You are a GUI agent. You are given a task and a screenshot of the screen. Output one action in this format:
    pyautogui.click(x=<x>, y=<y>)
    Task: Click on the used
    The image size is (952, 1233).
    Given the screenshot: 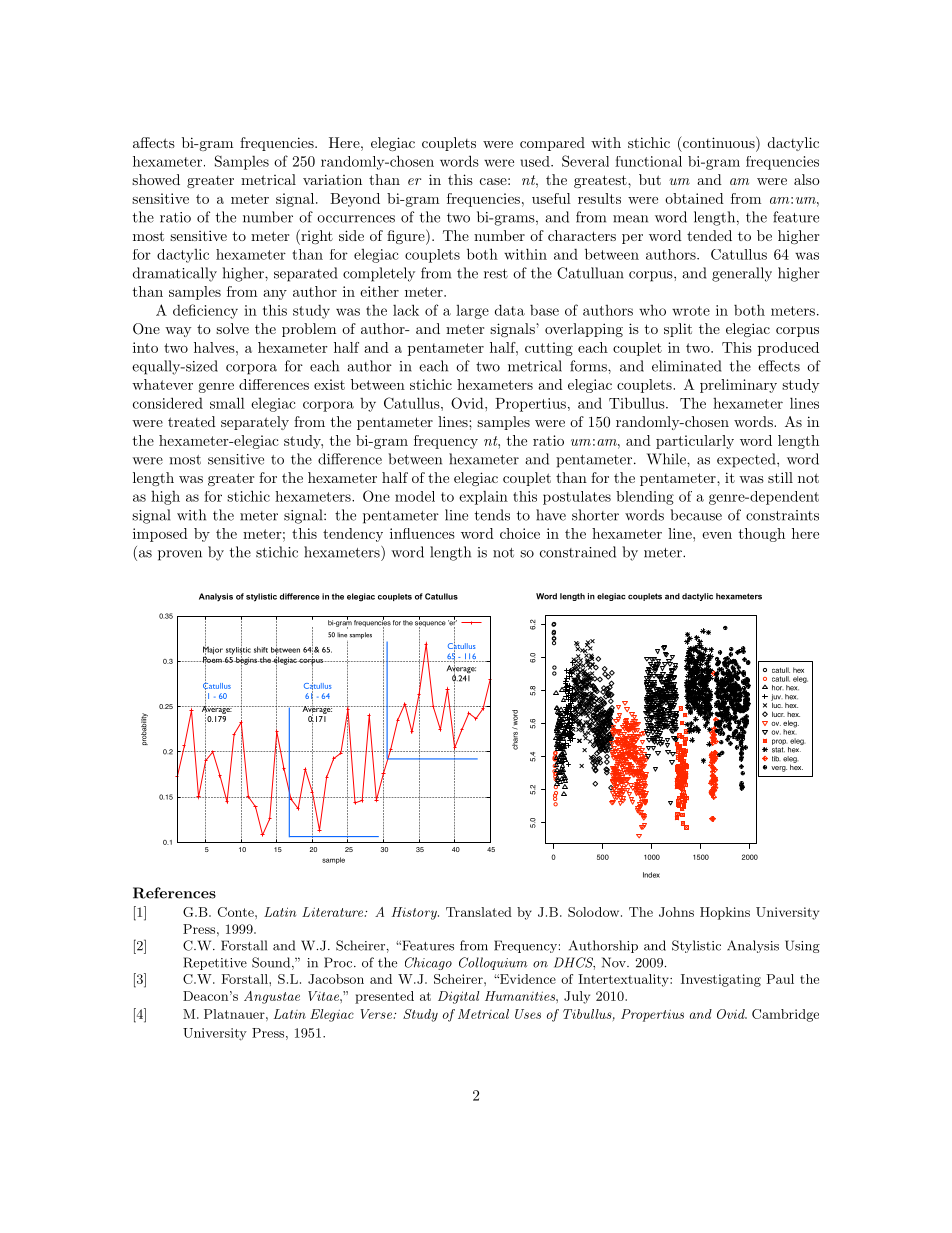 What is the action you would take?
    pyautogui.click(x=536, y=161)
